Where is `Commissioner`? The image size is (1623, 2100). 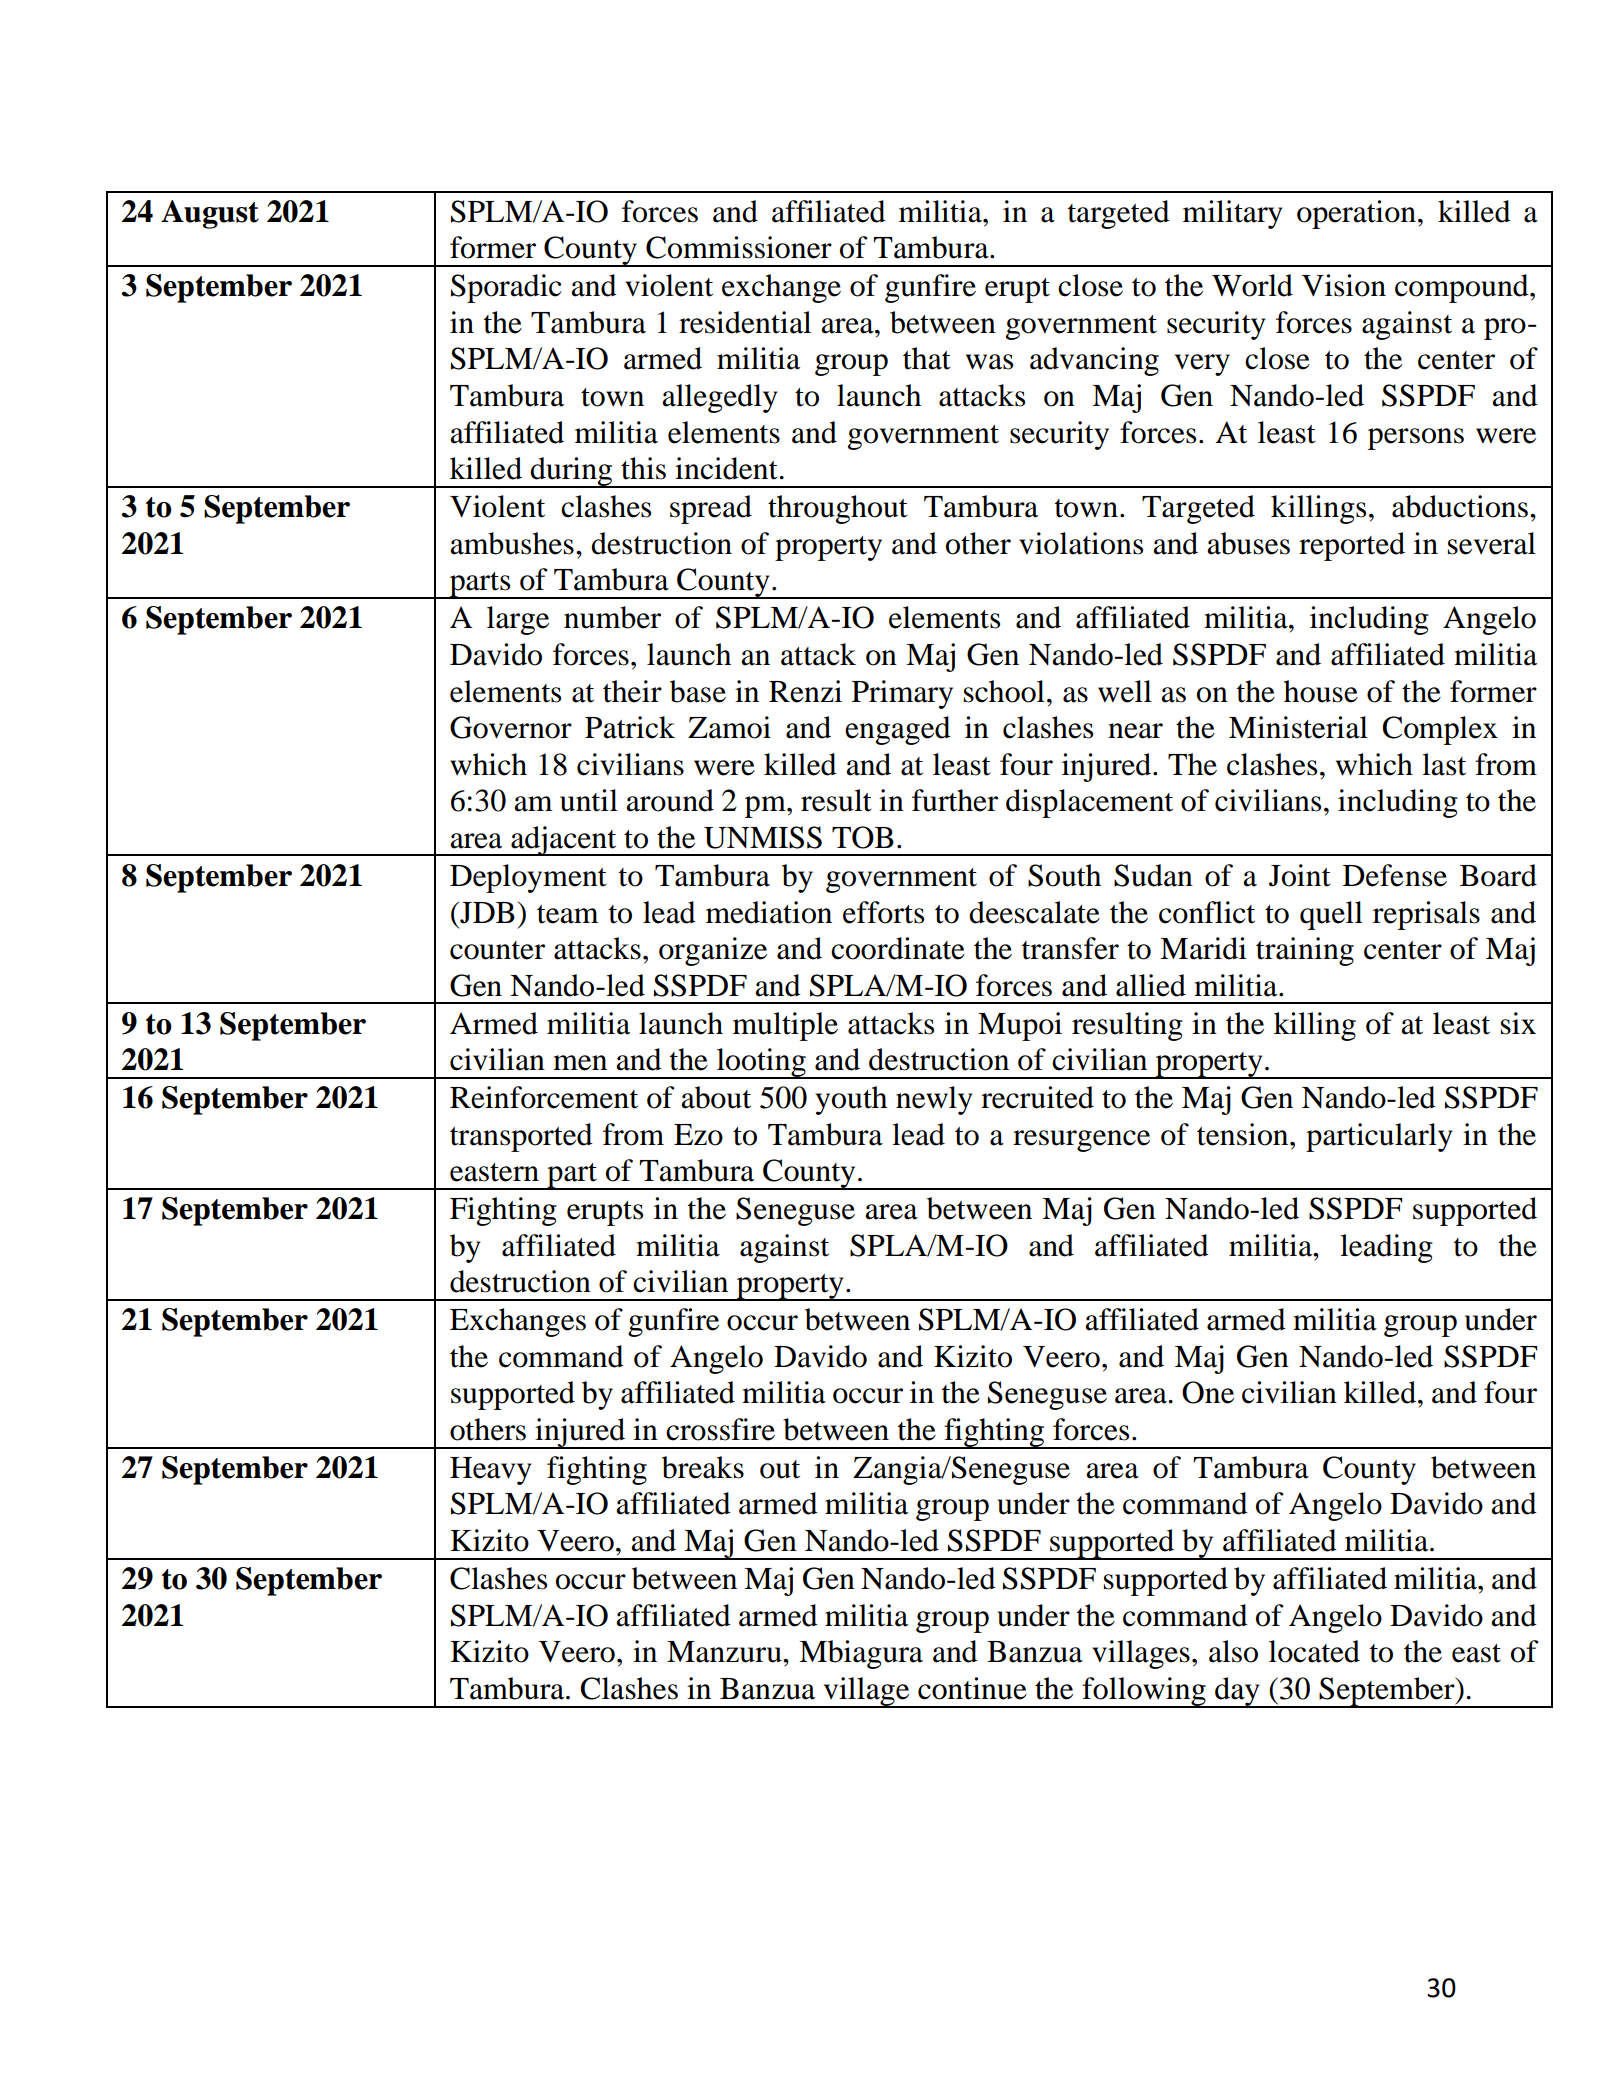
Commissioner is located at coordinates (739, 247).
